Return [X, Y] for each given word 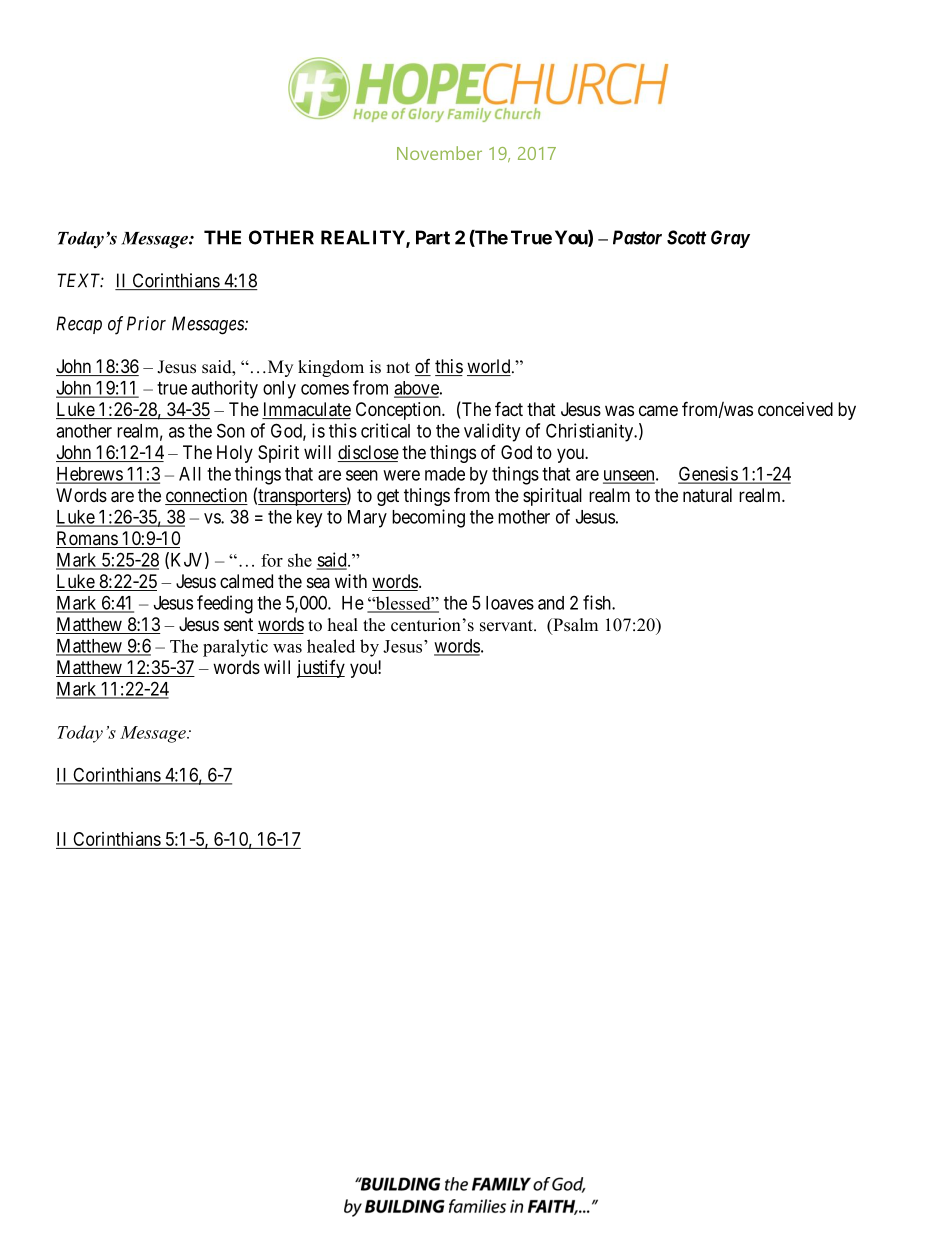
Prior [146, 323]
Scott [687, 237]
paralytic [235, 648]
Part [433, 237]
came [658, 410]
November [439, 153]
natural [707, 495]
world [490, 367]
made [445, 474]
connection [206, 496]
